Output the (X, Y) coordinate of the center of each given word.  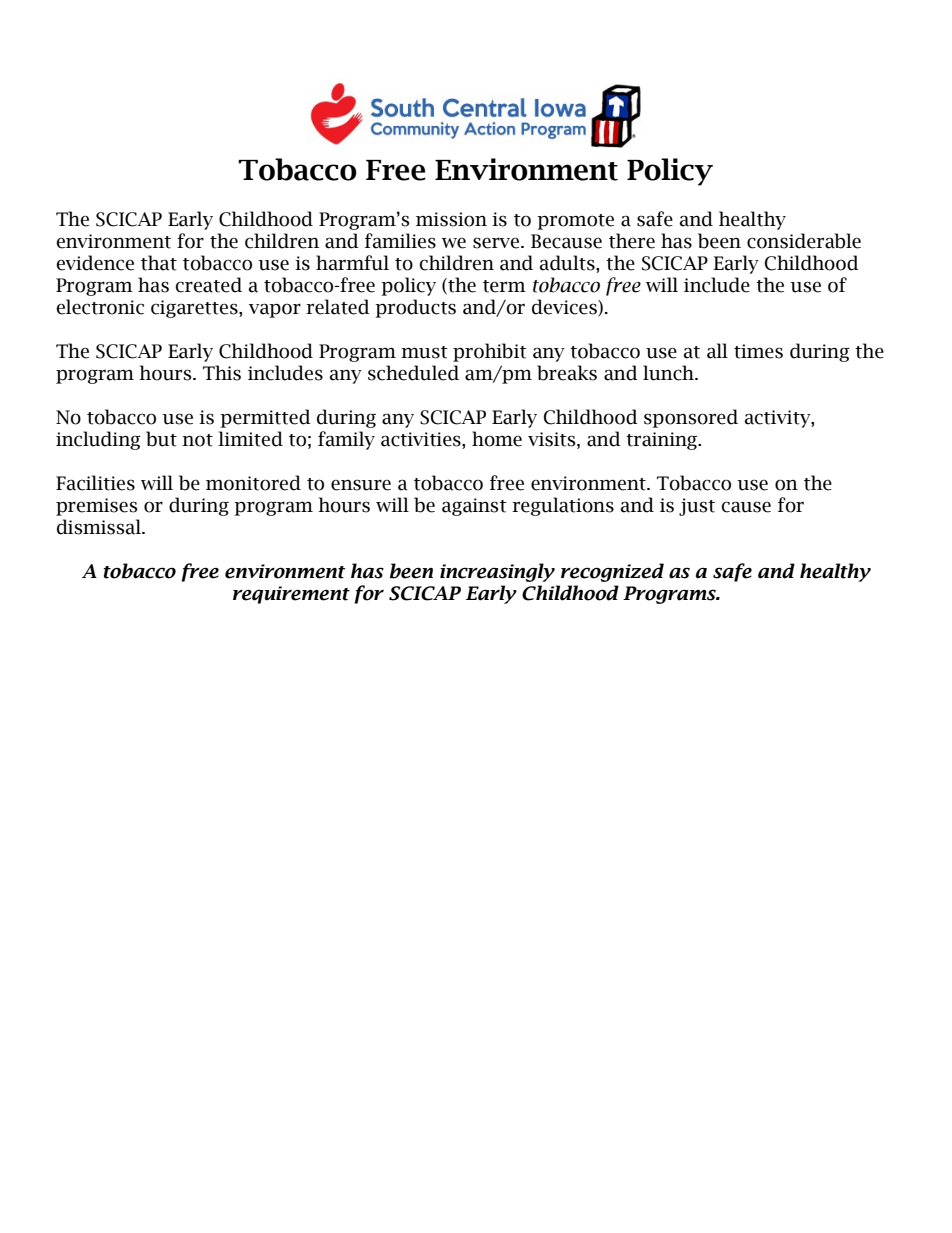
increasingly (497, 572)
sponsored (691, 418)
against (474, 507)
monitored (253, 483)
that (159, 263)
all (717, 351)
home (497, 439)
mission (451, 219)
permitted (265, 418)
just (697, 507)
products (415, 308)
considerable (804, 241)
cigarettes (195, 309)
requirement (291, 595)
